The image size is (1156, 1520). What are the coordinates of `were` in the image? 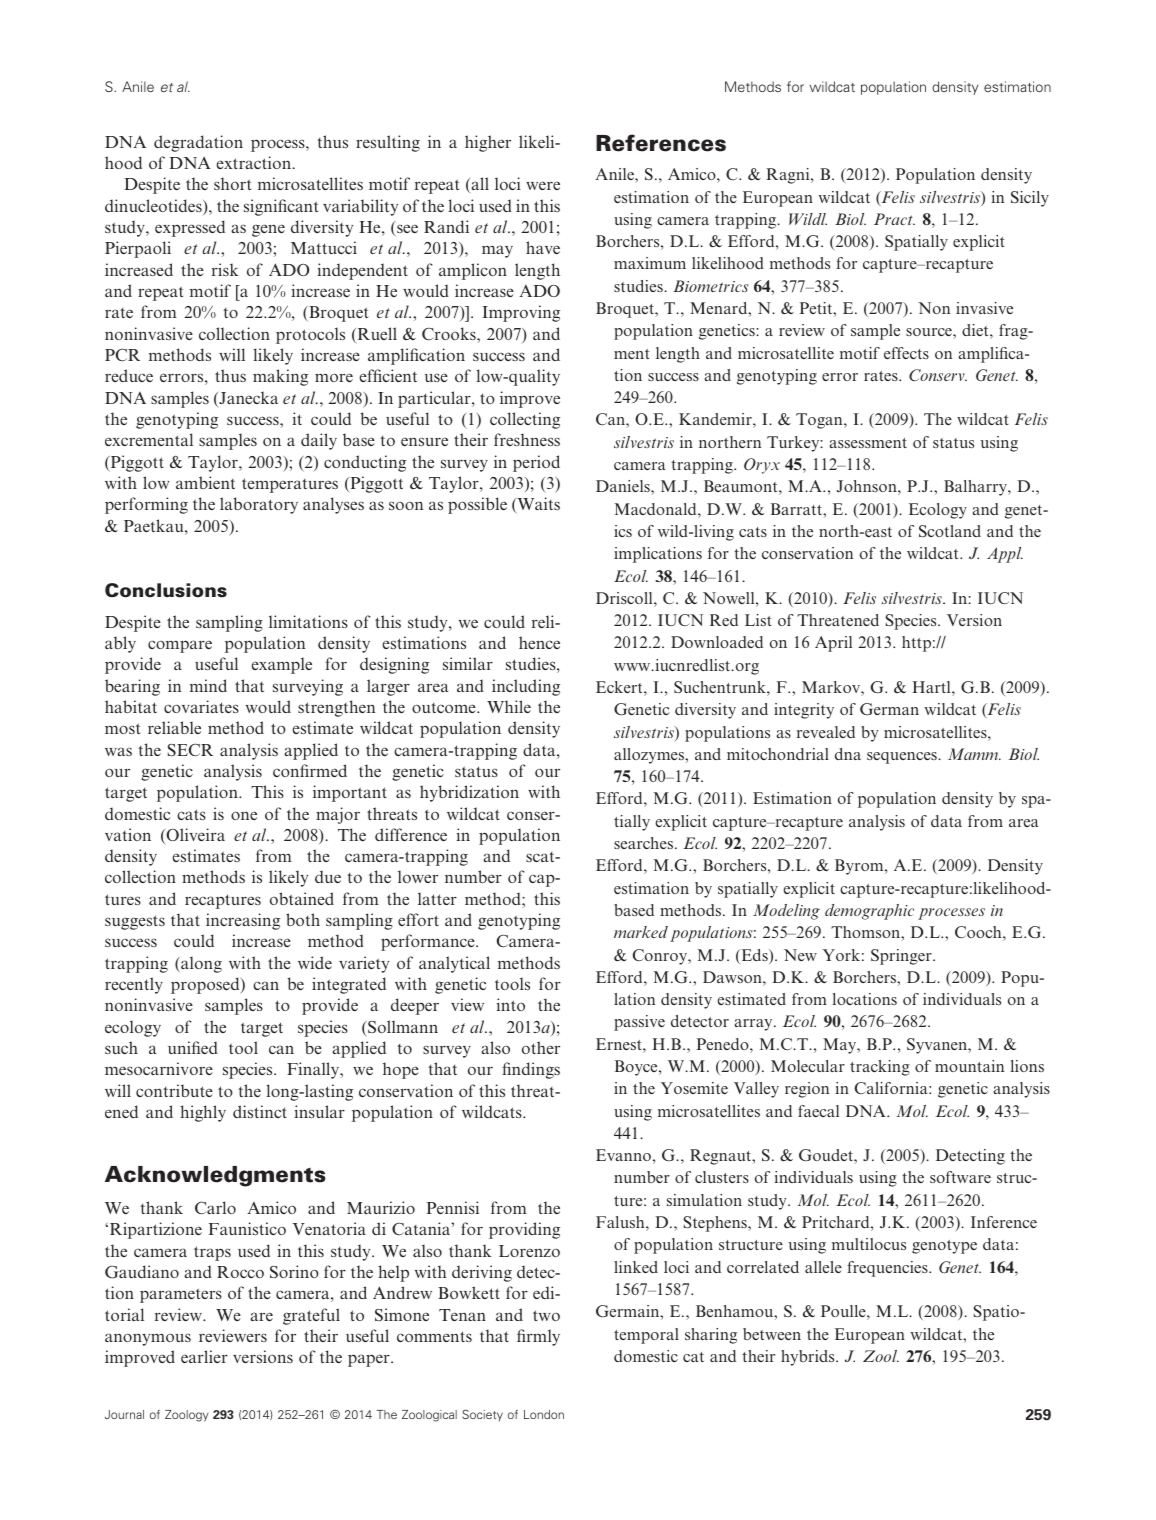 It's located at (543, 185).
